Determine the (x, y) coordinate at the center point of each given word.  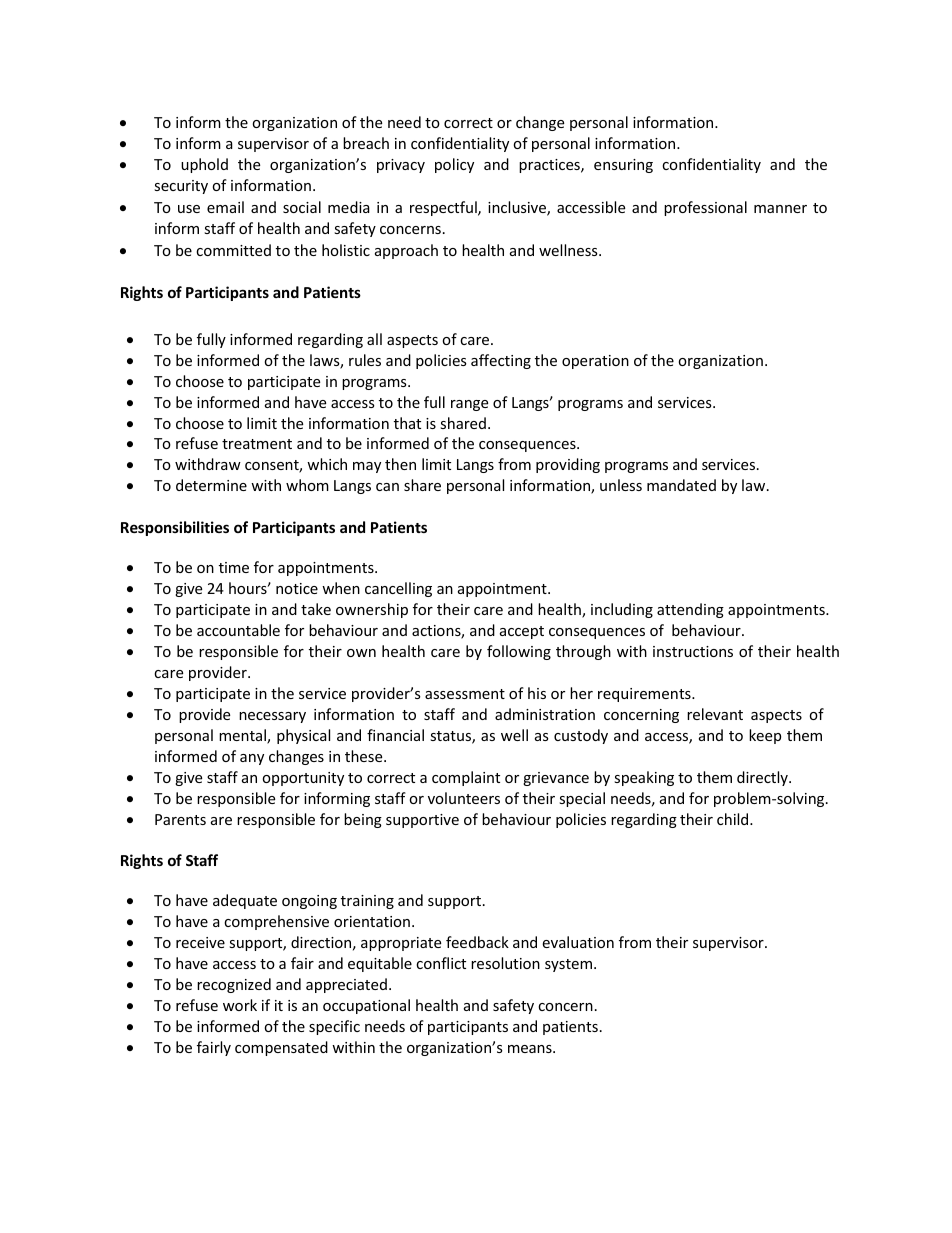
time (234, 567)
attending (690, 610)
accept (522, 632)
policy (454, 165)
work (240, 1005)
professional (705, 208)
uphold (204, 165)
